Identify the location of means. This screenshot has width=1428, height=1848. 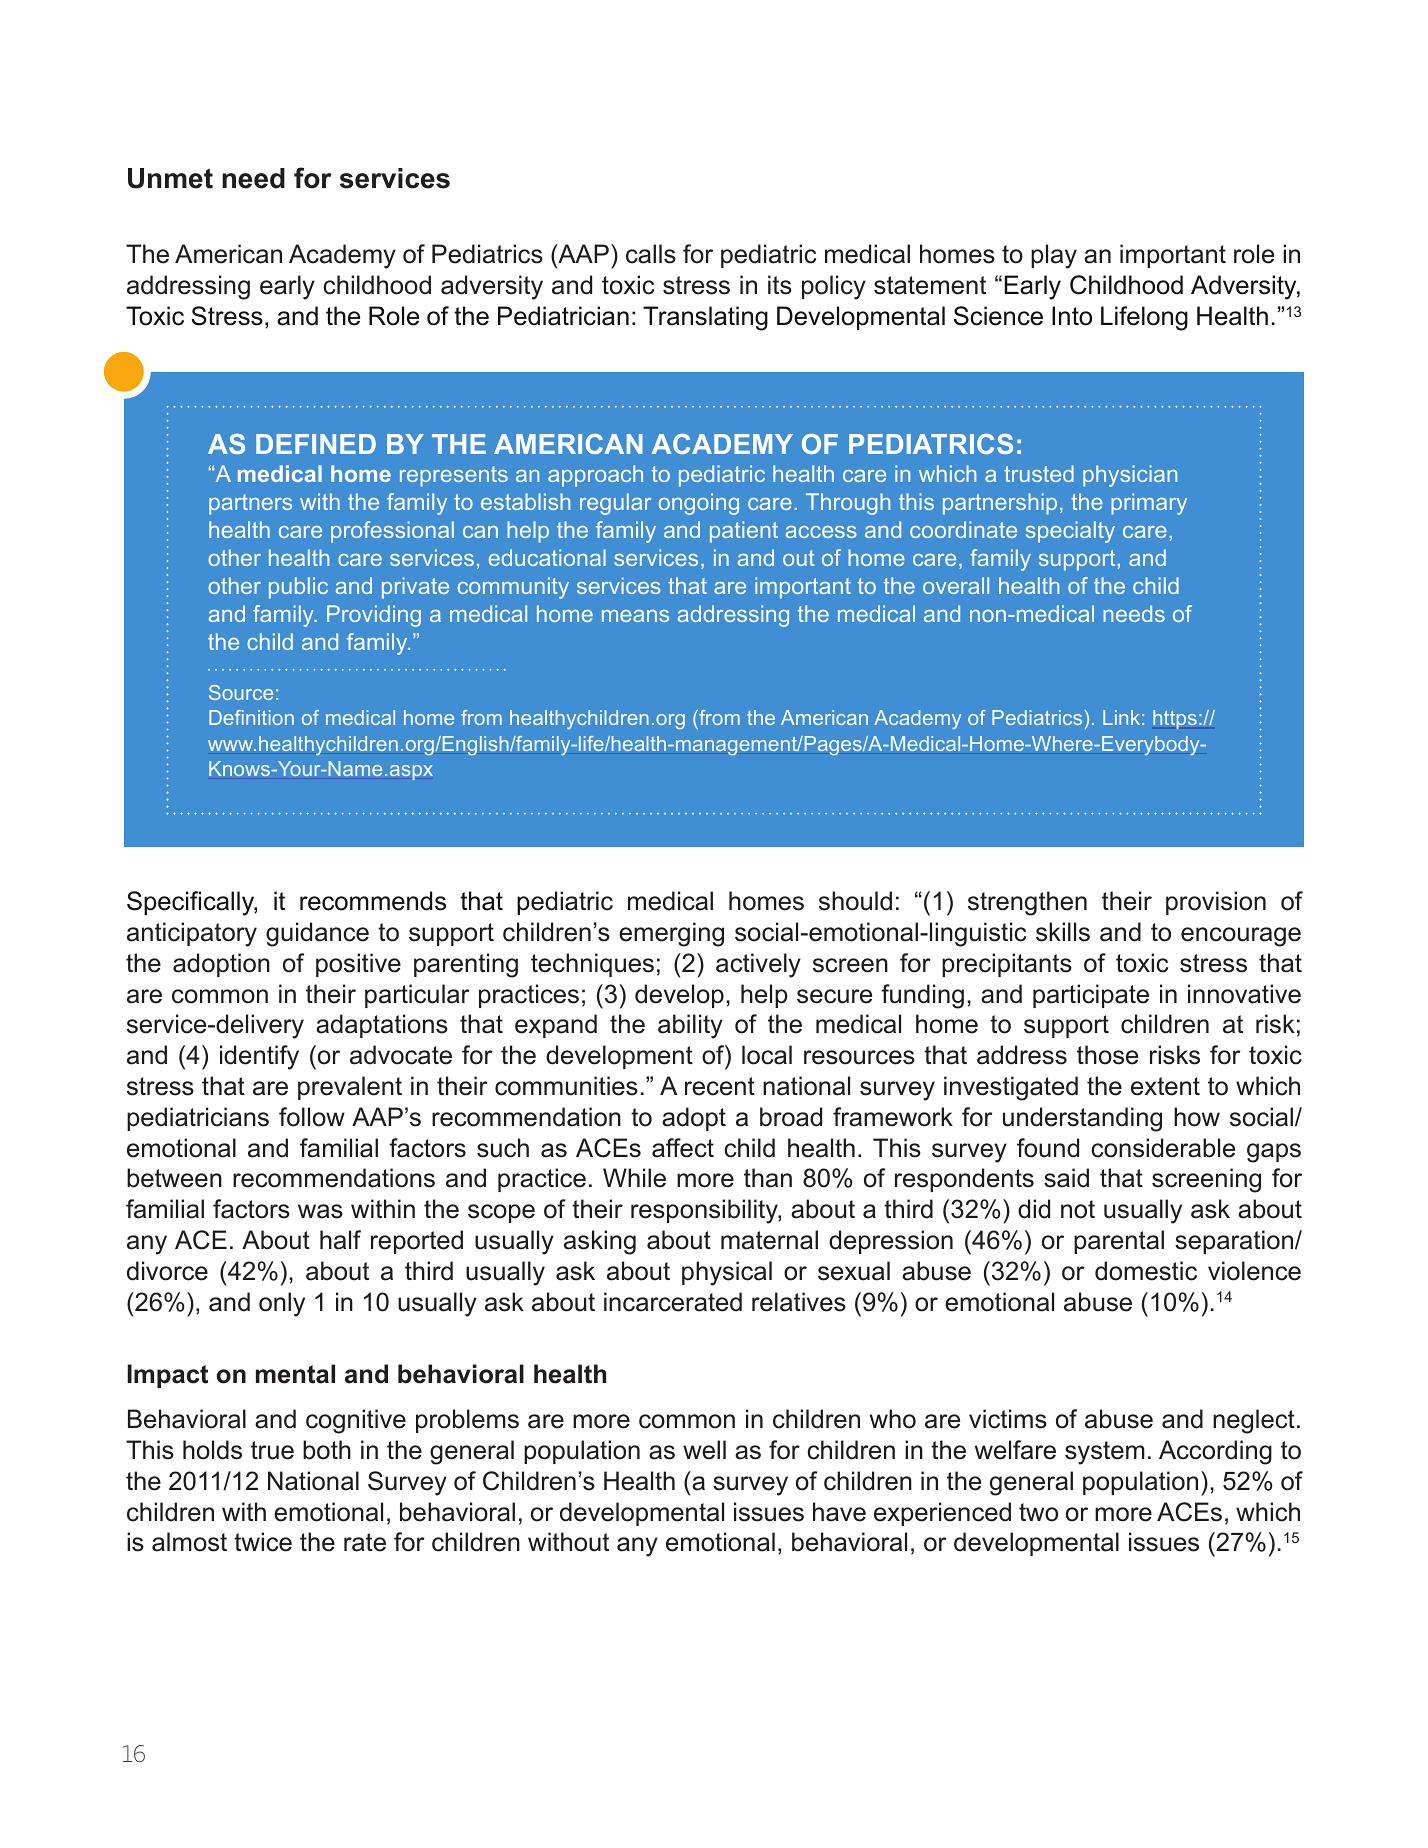
(635, 616).
